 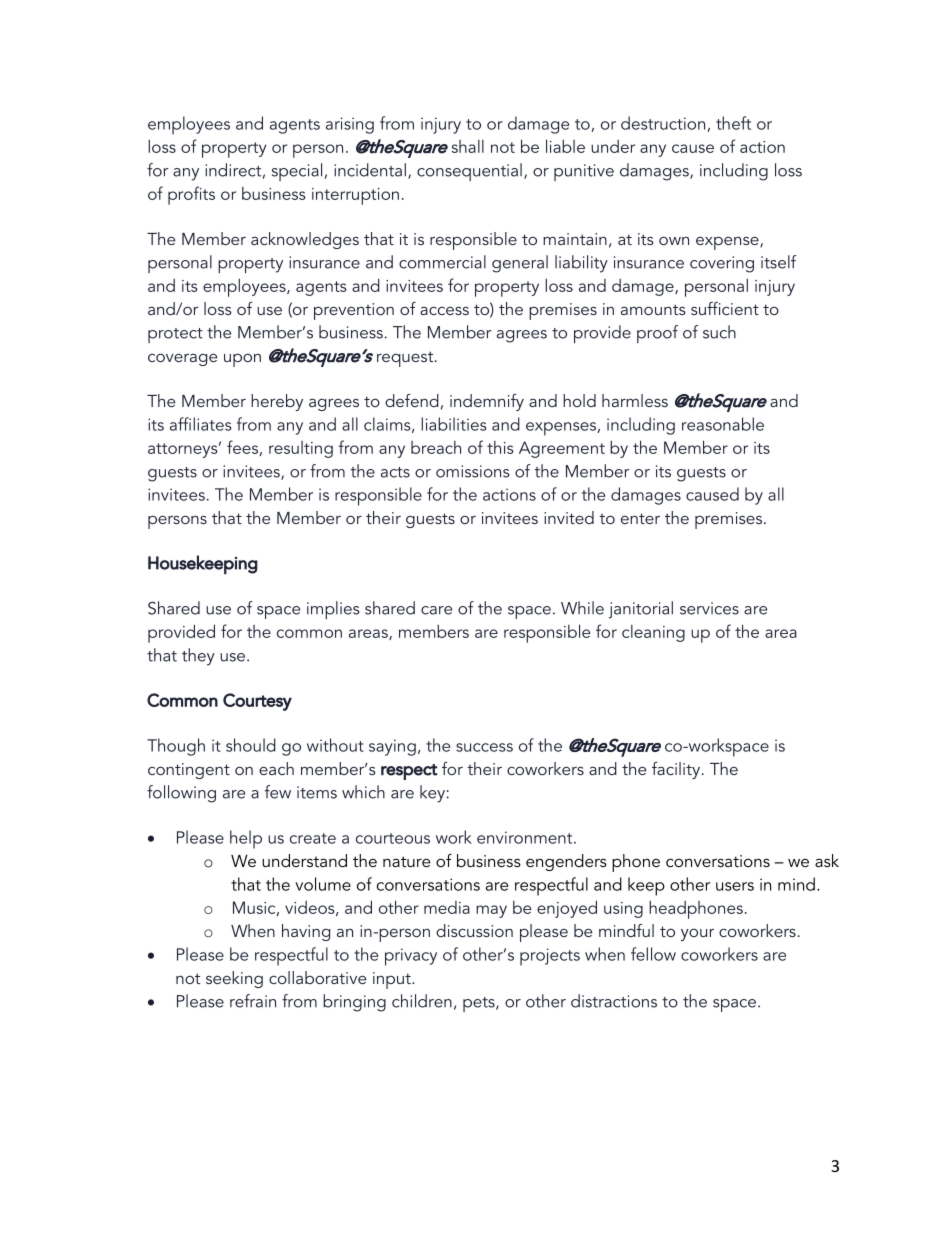 What do you see at coordinates (480, 1004) in the page?
I see `pets` at bounding box center [480, 1004].
